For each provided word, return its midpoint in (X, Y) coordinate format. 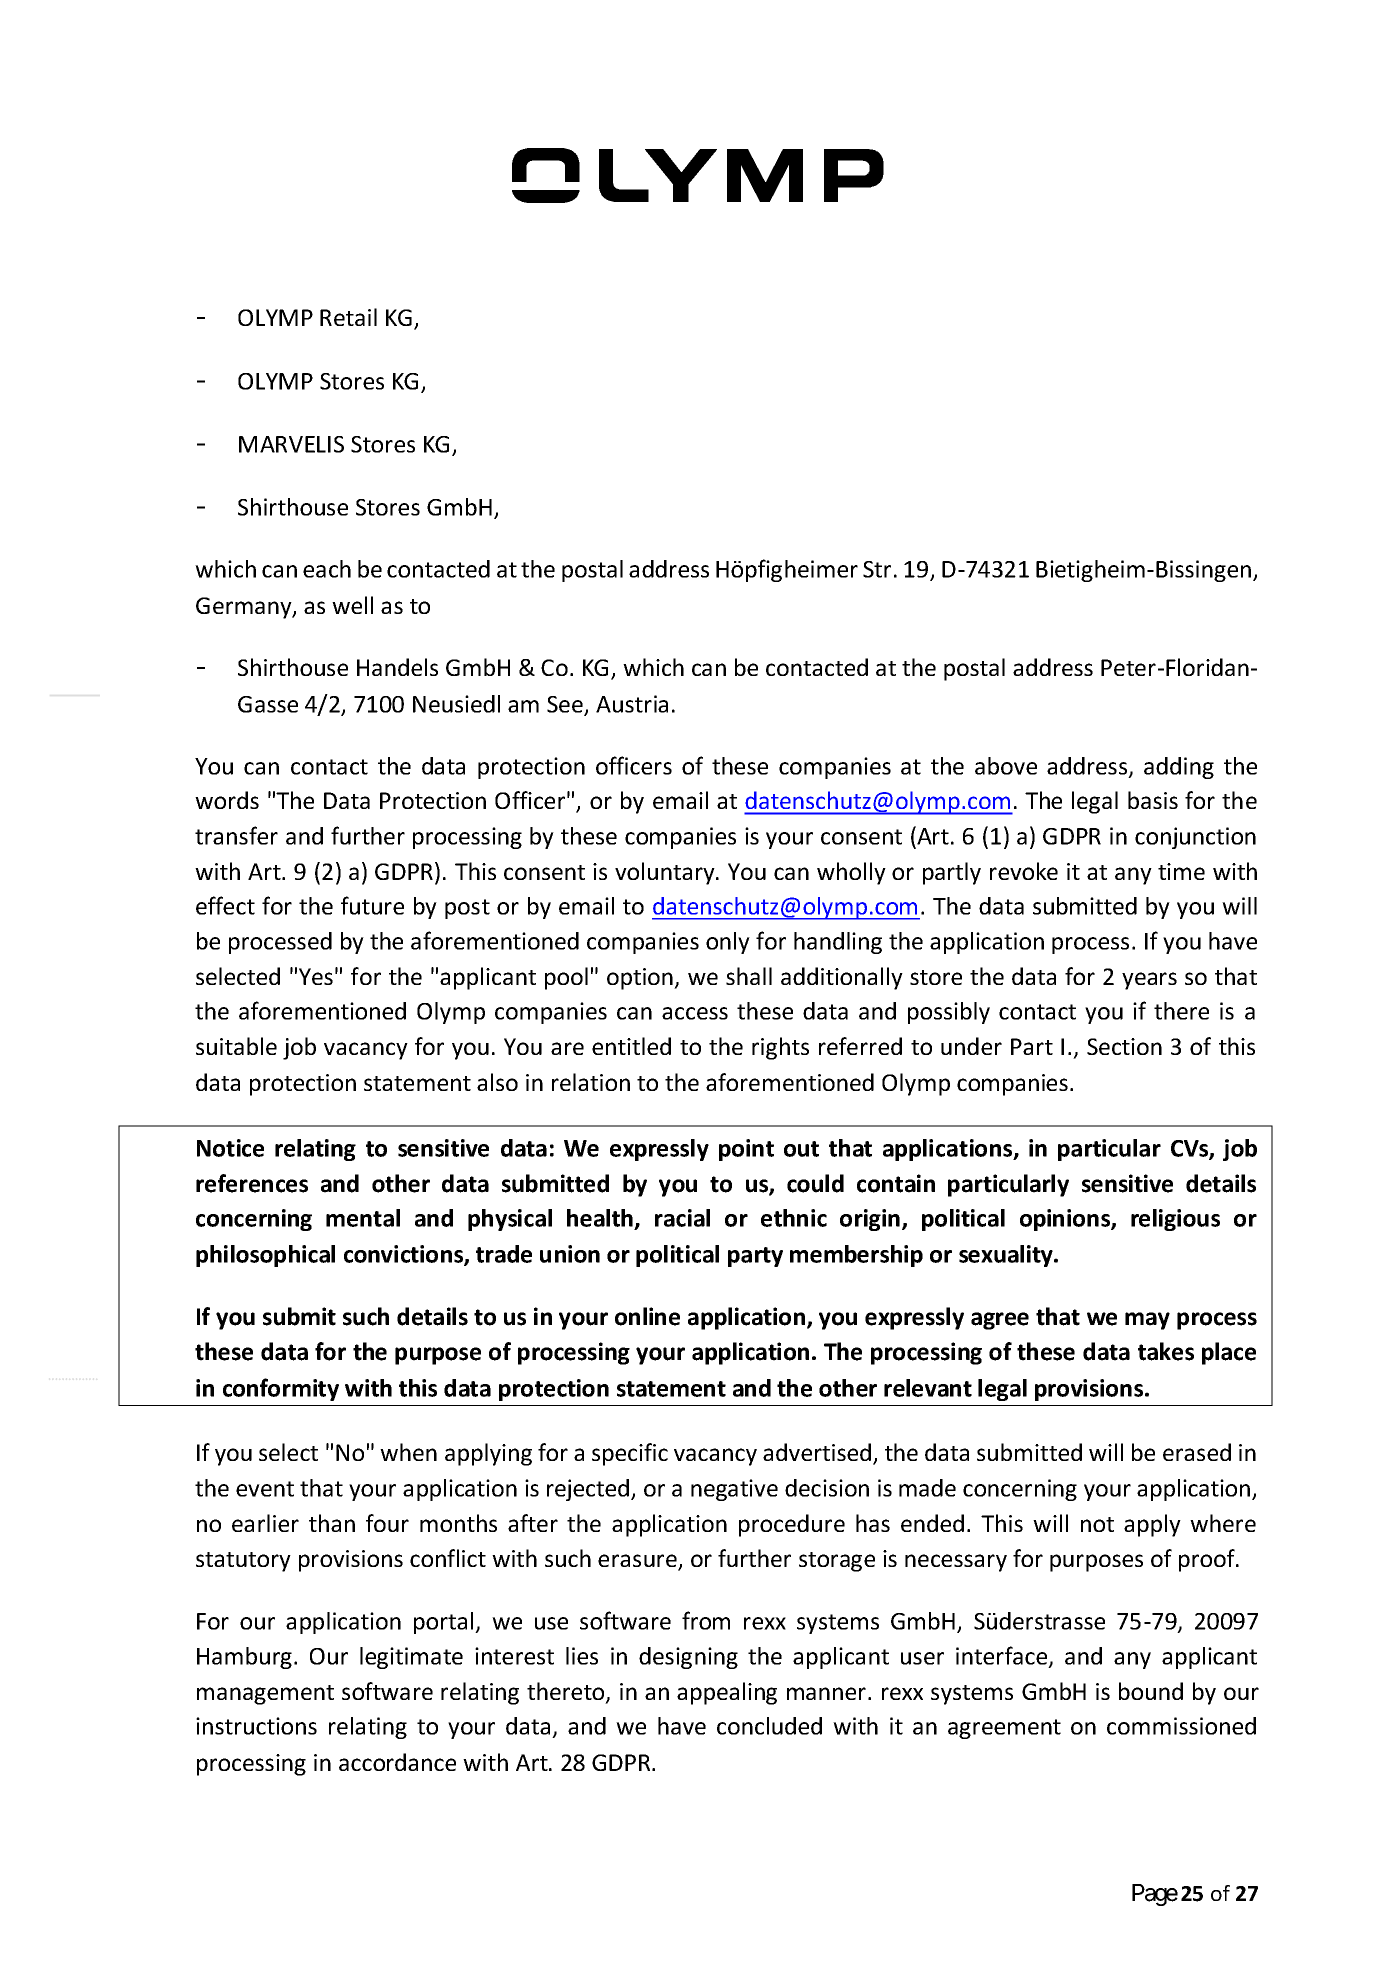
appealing (727, 1693)
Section (1124, 1046)
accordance (397, 1762)
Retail (348, 317)
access (695, 1013)
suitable (236, 1046)
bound (1151, 1691)
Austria (632, 704)
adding (1179, 768)
